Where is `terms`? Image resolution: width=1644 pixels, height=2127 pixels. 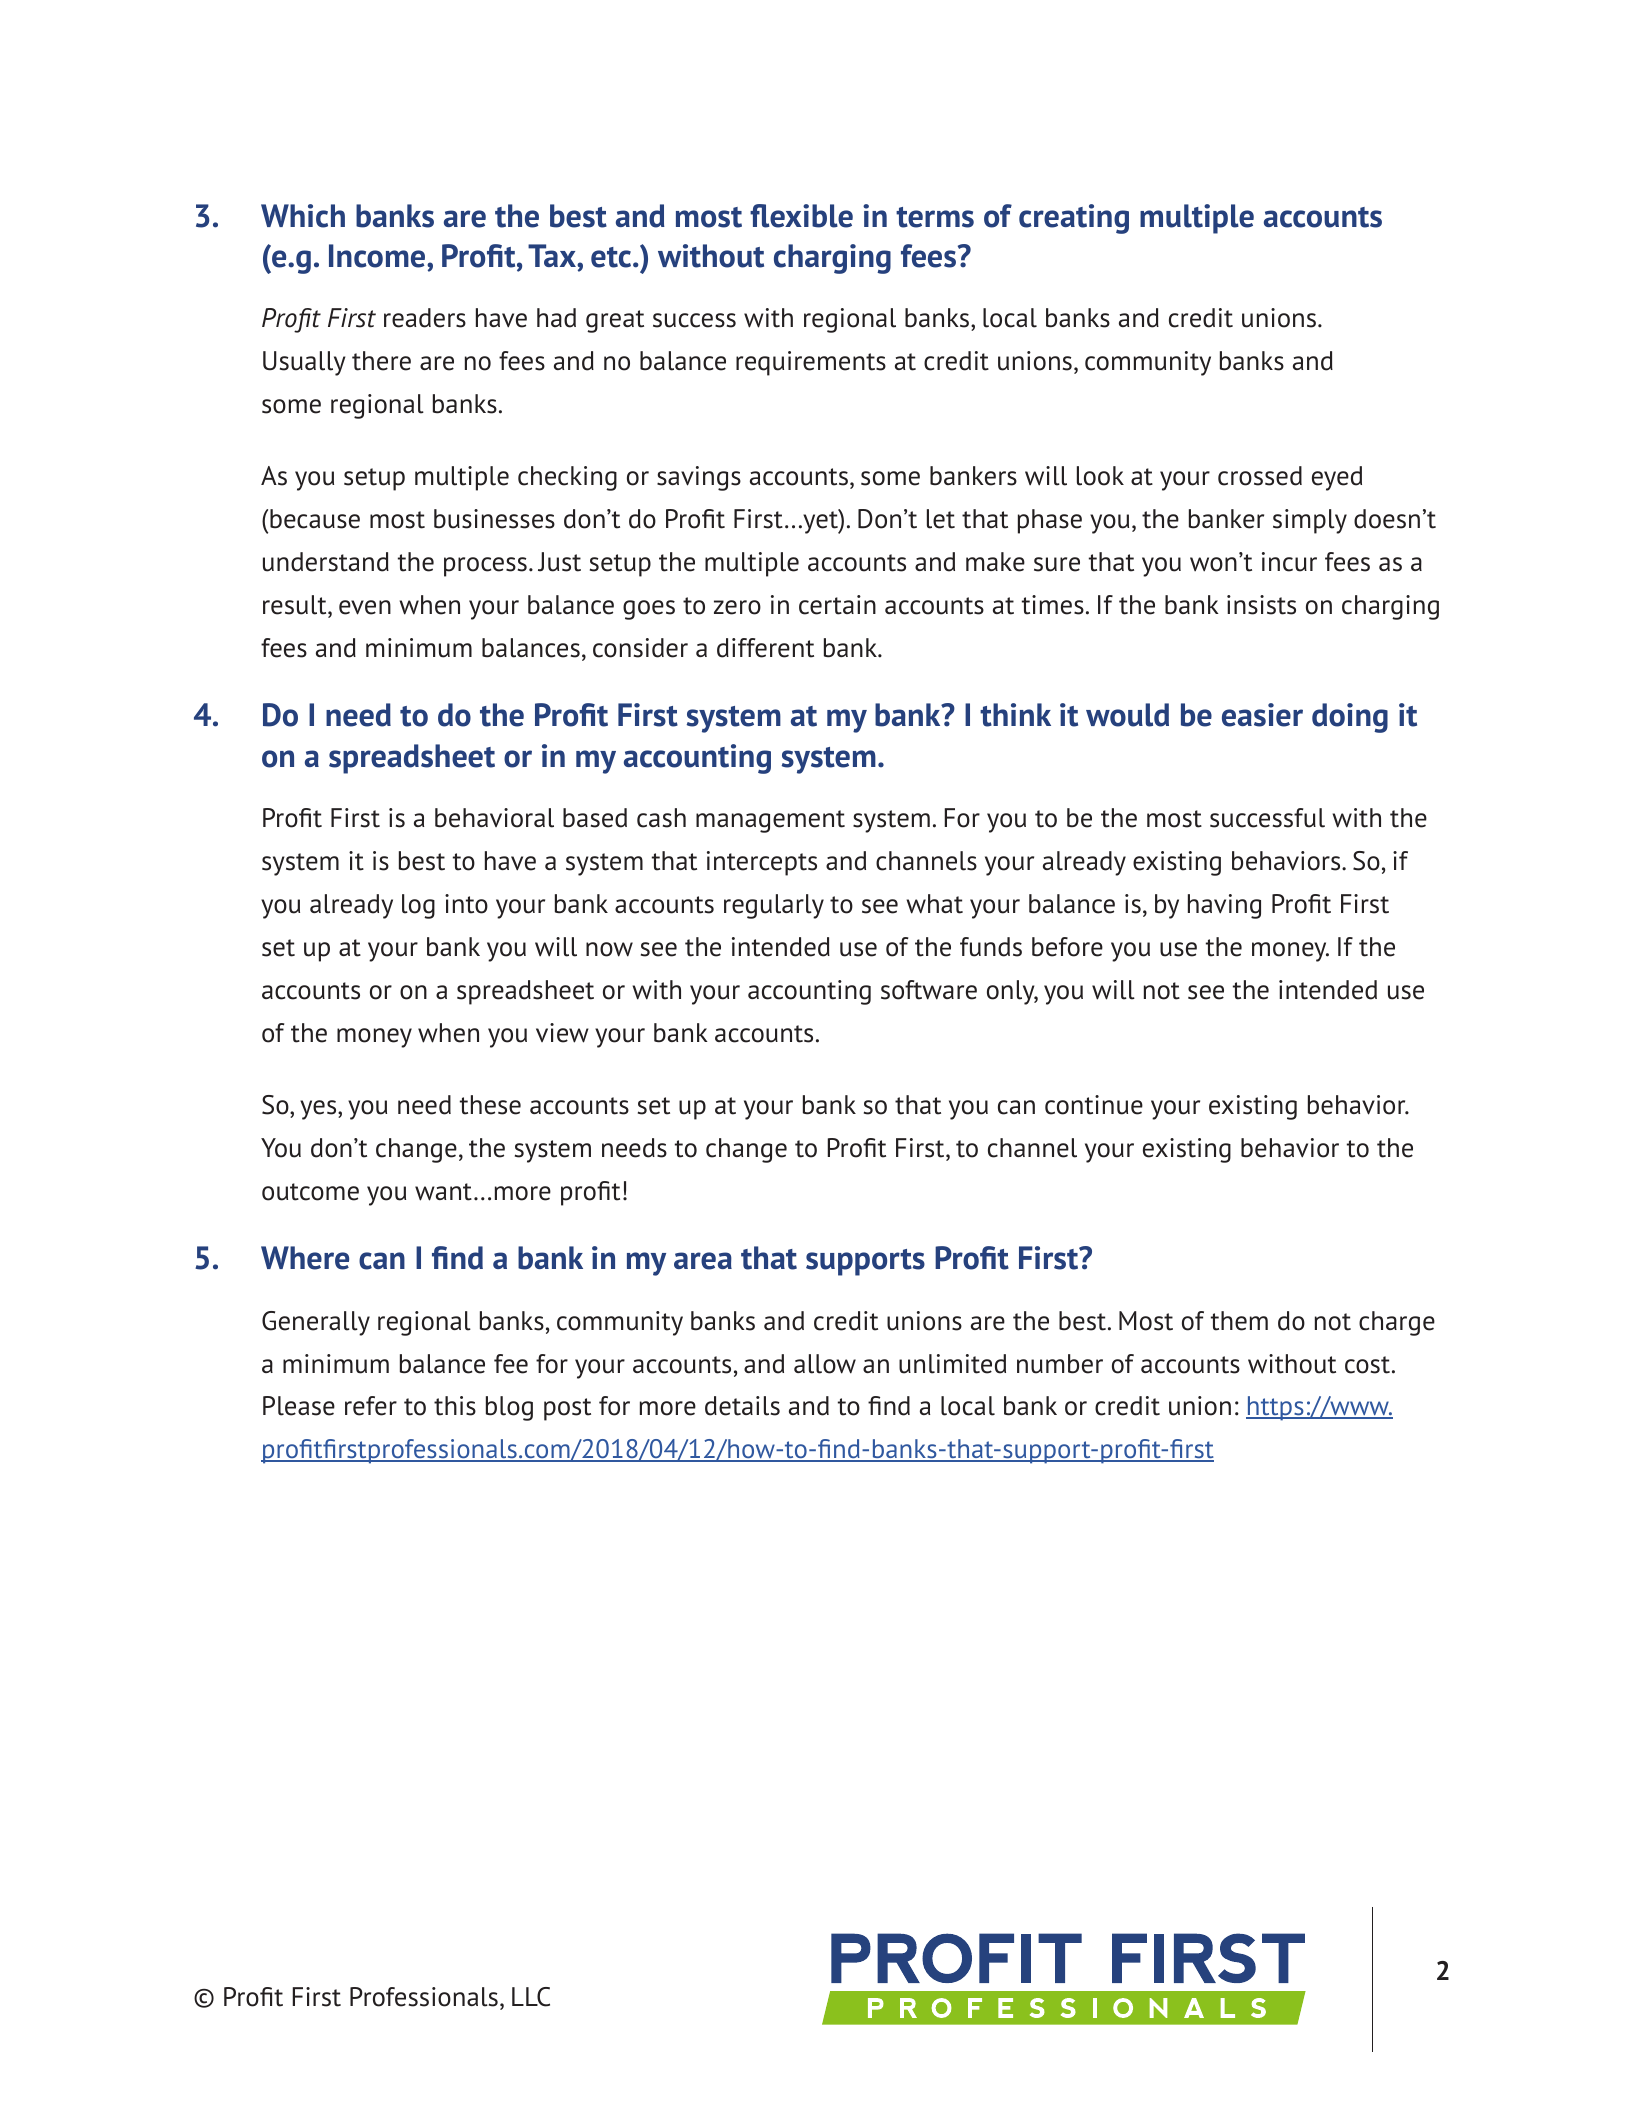 terms is located at coordinates (935, 217).
